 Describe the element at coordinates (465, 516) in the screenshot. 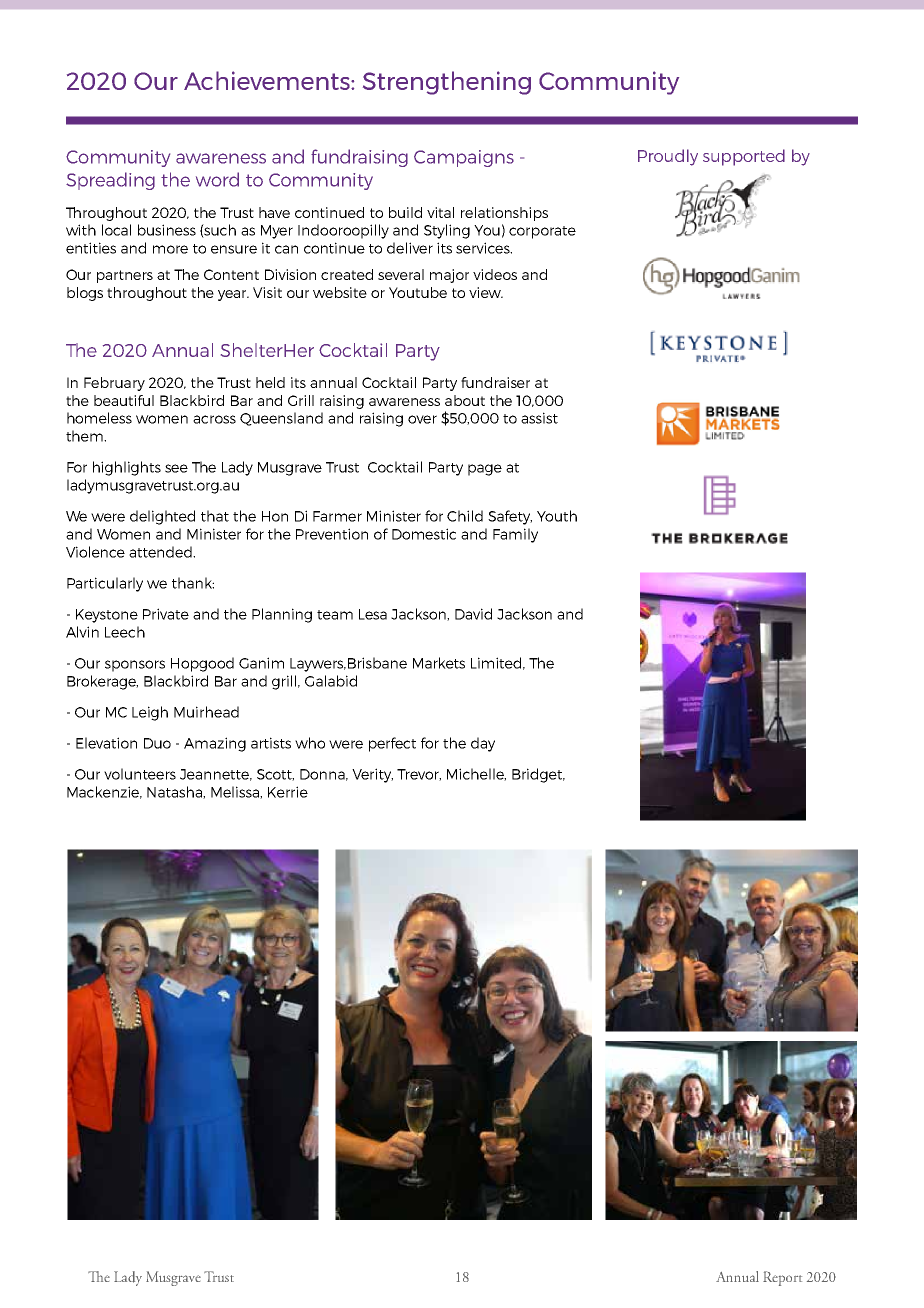

I see `Child` at that location.
